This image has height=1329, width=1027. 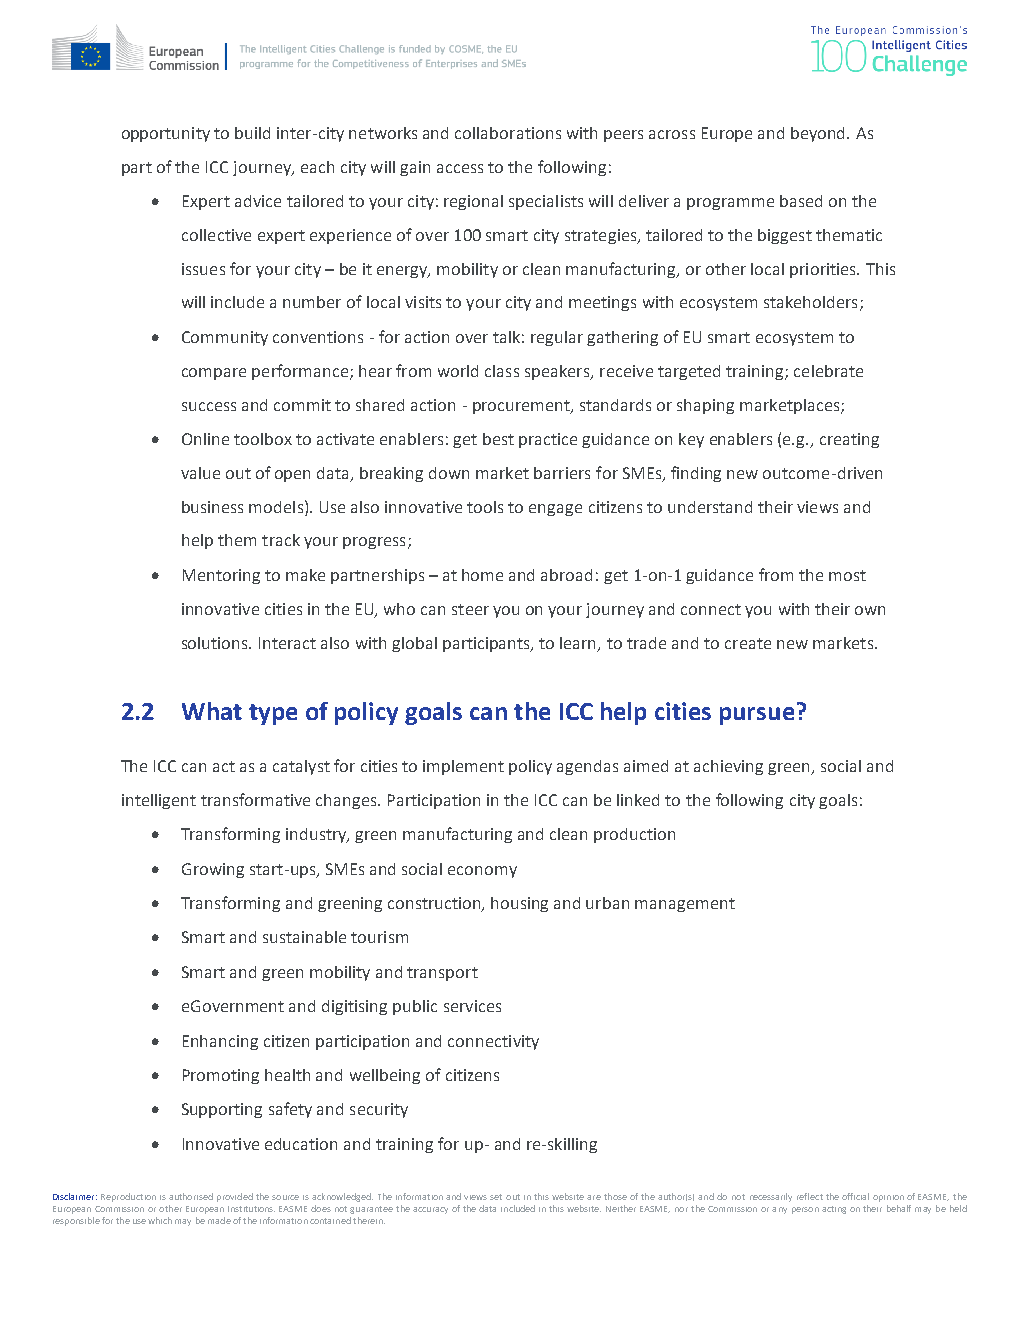 What do you see at coordinates (508, 133) in the image?
I see `collaborations` at bounding box center [508, 133].
